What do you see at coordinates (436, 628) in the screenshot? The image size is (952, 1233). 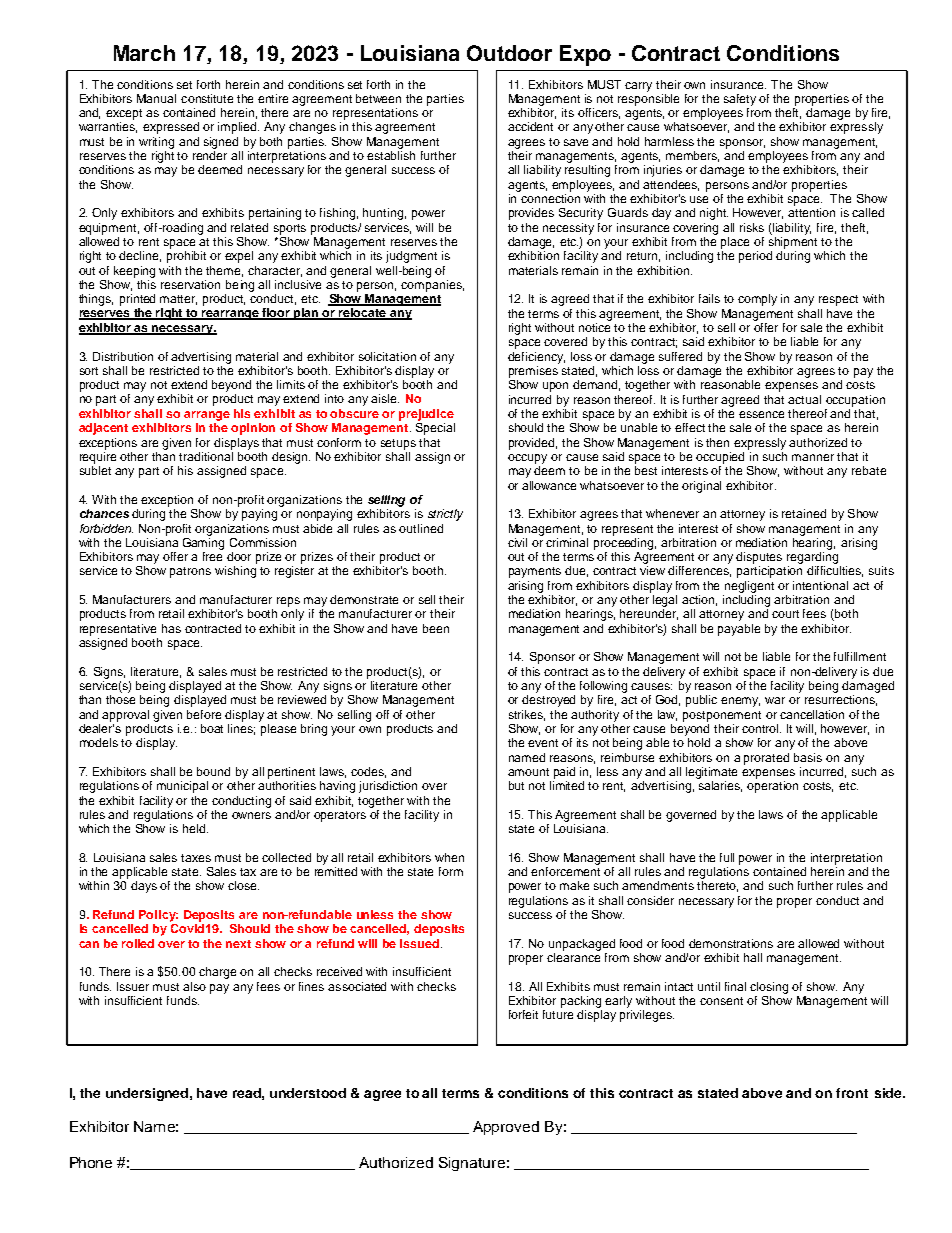 I see `been` at bounding box center [436, 628].
